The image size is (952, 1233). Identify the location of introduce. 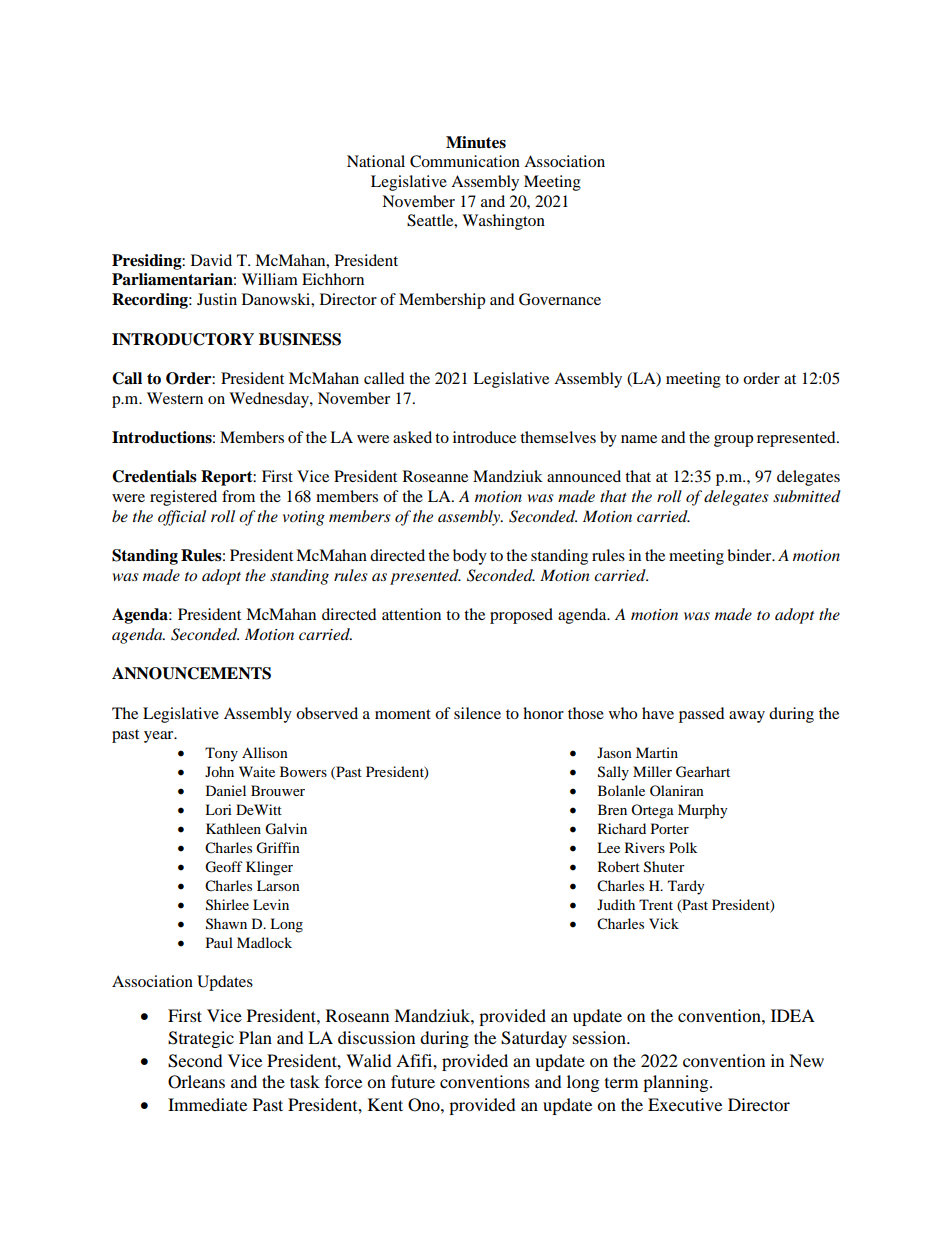
(484, 437).
